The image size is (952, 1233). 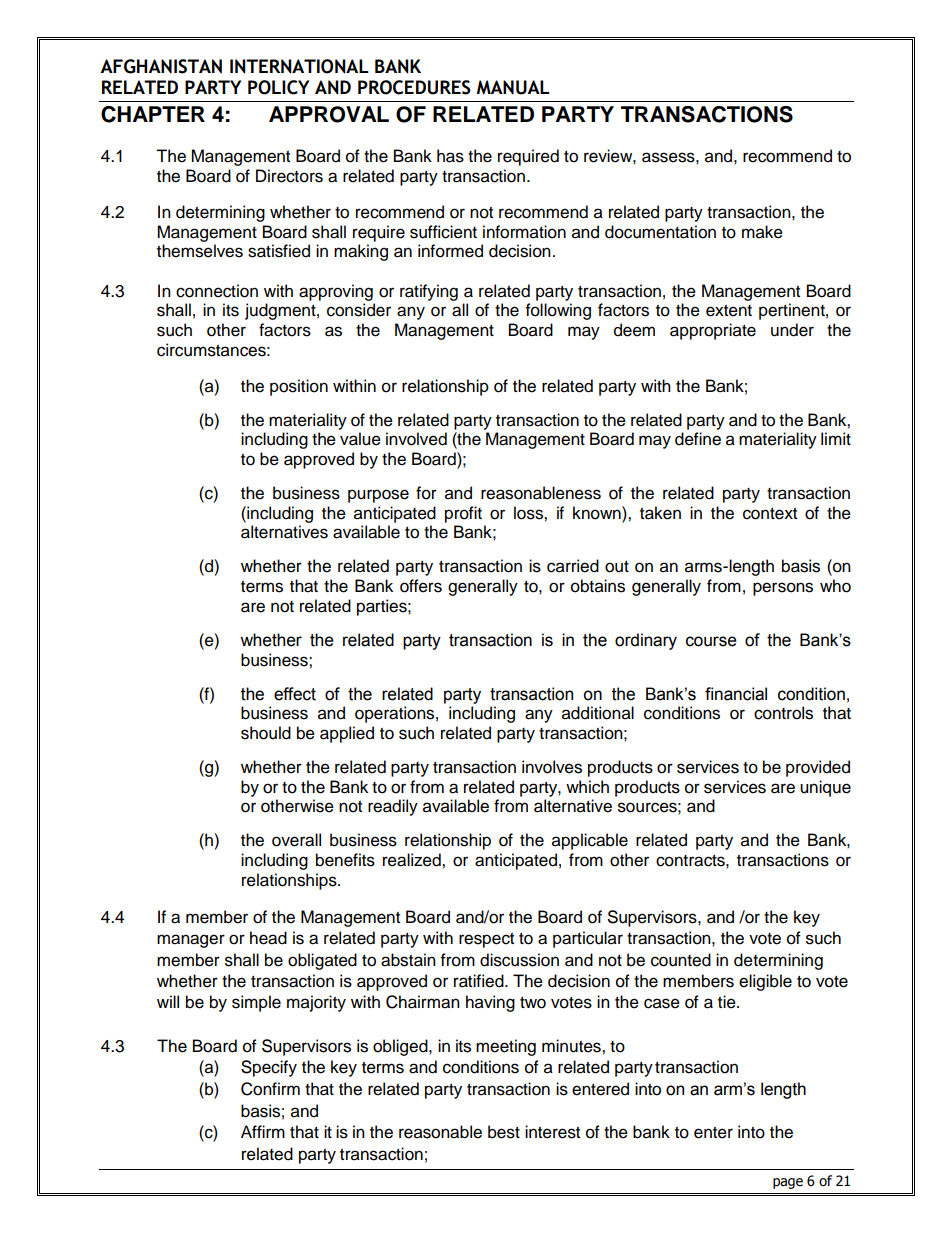 What do you see at coordinates (825, 788) in the screenshot?
I see `unique` at bounding box center [825, 788].
